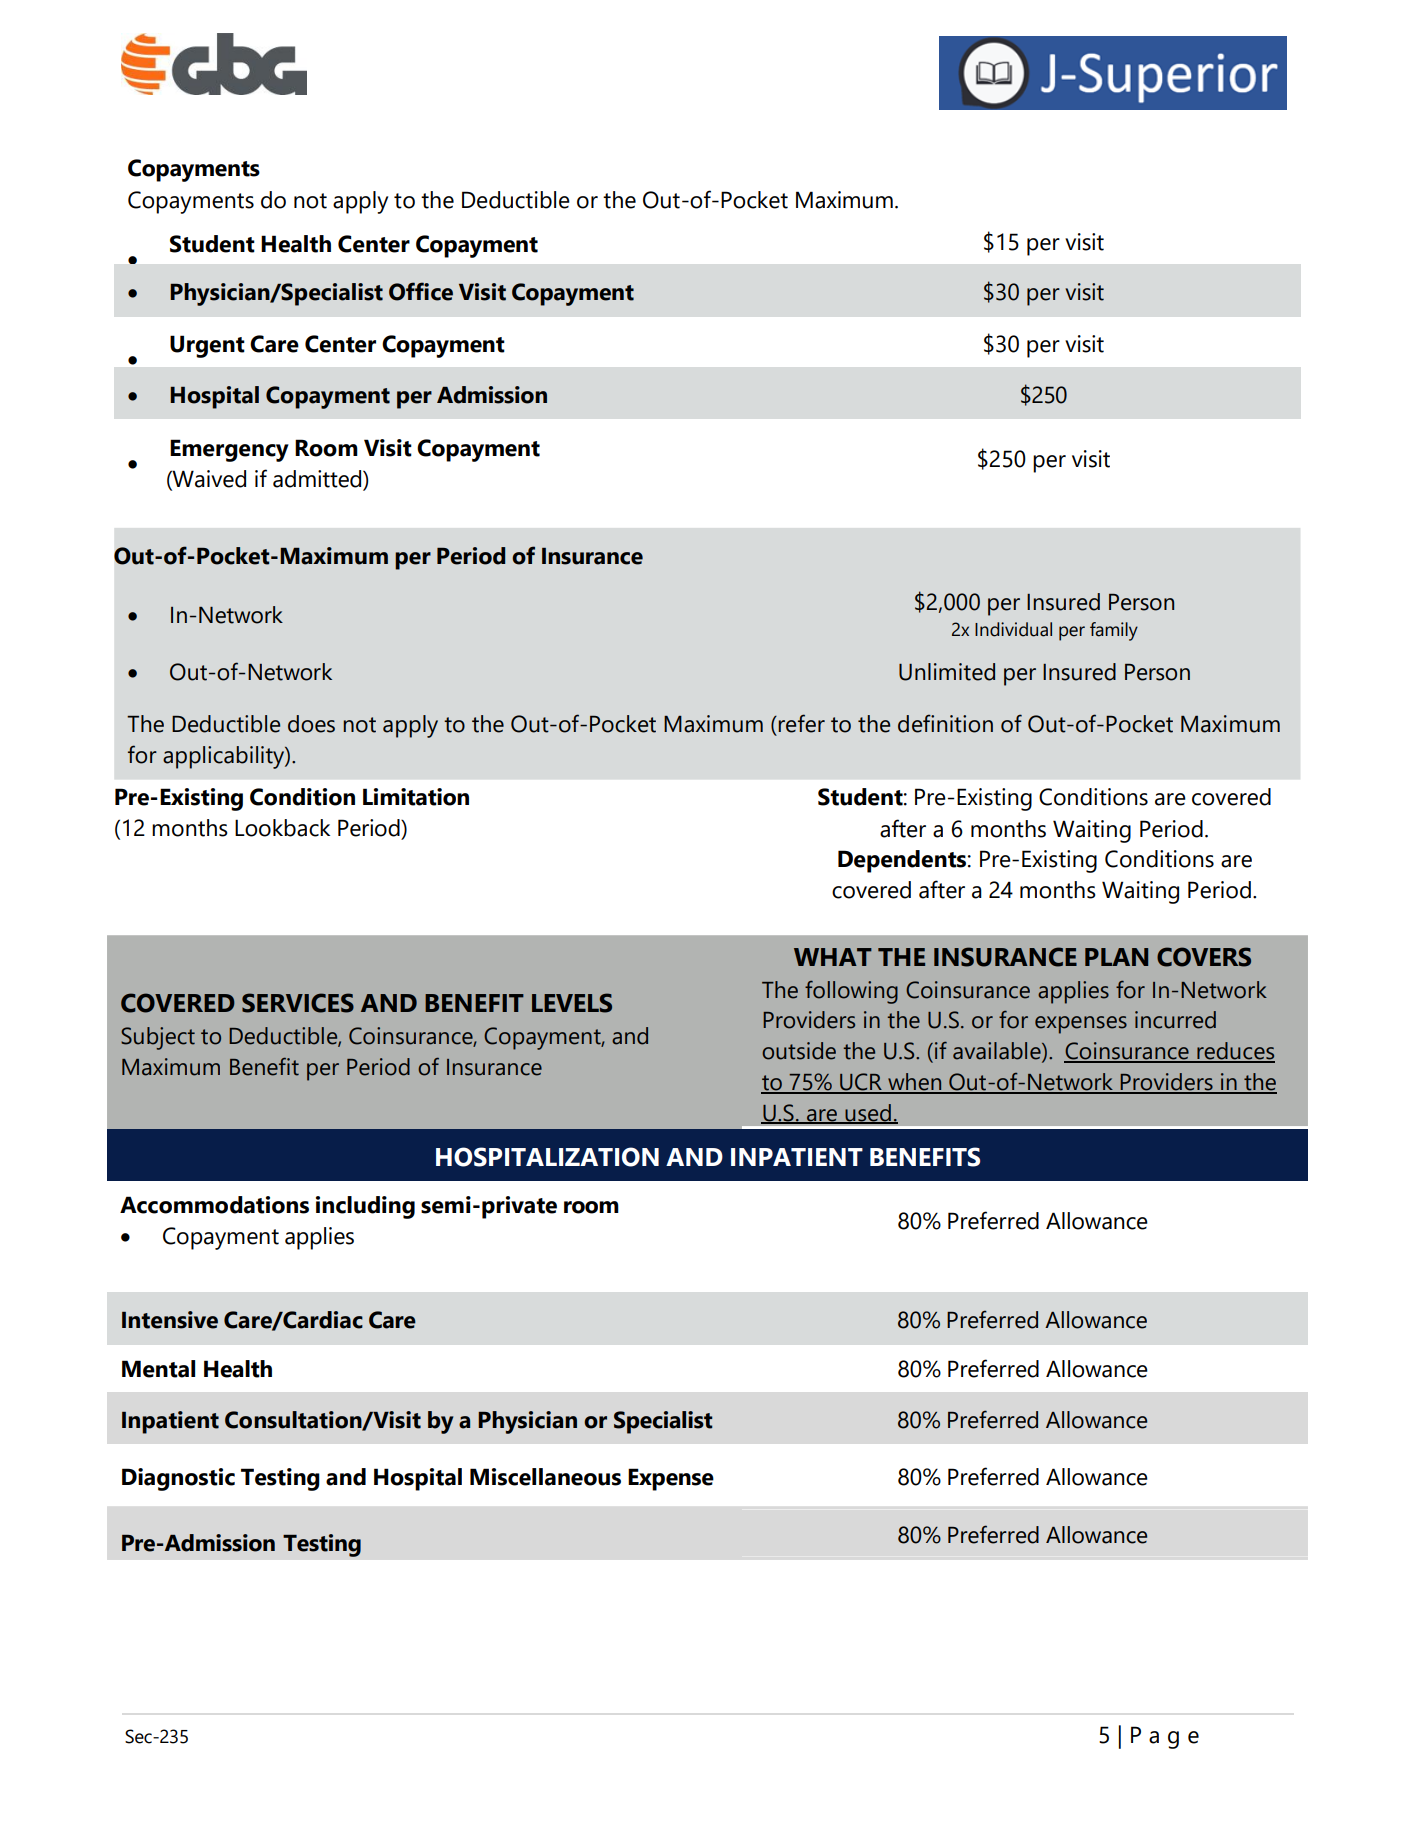 The width and height of the document is (1415, 1831). I want to click on family, so click(1114, 631).
